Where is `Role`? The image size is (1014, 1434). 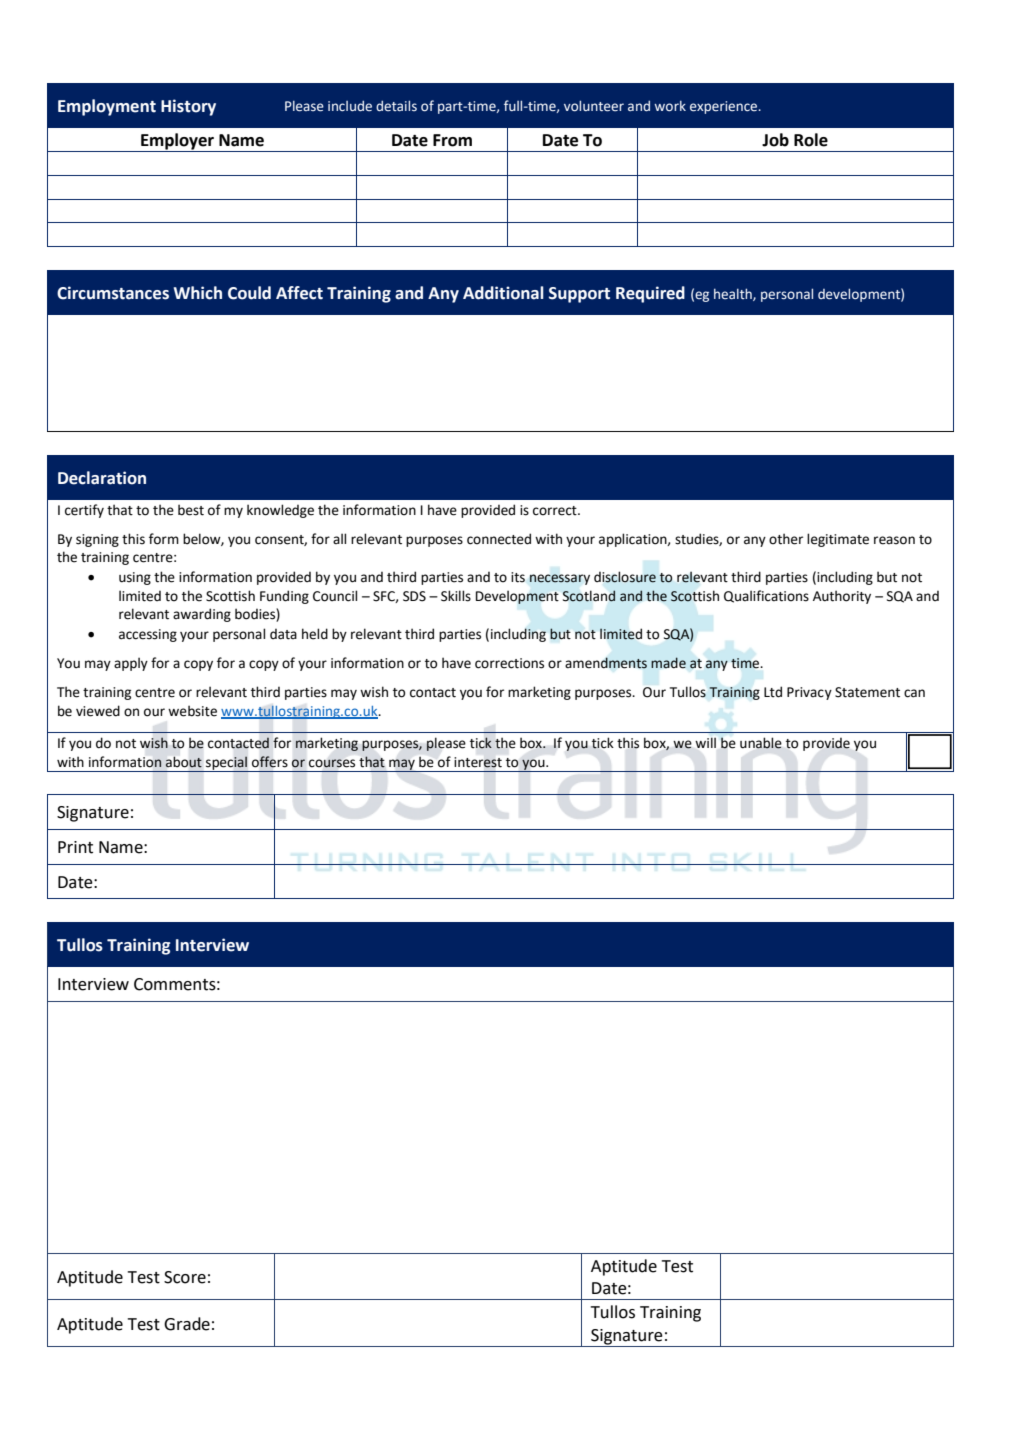 Role is located at coordinates (811, 140).
